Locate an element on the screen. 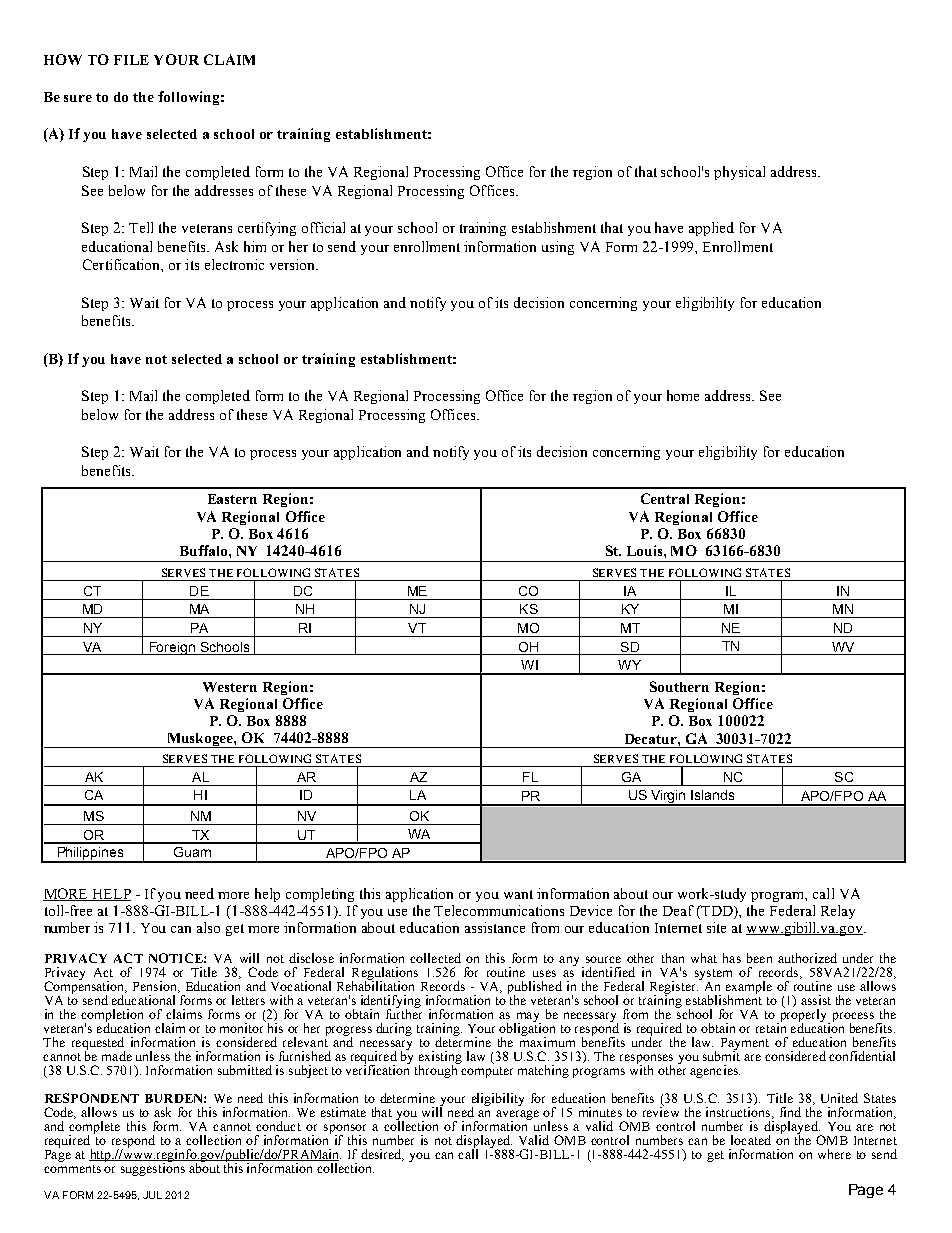 The width and height of the screenshot is (952, 1233). Eastern is located at coordinates (232, 499).
